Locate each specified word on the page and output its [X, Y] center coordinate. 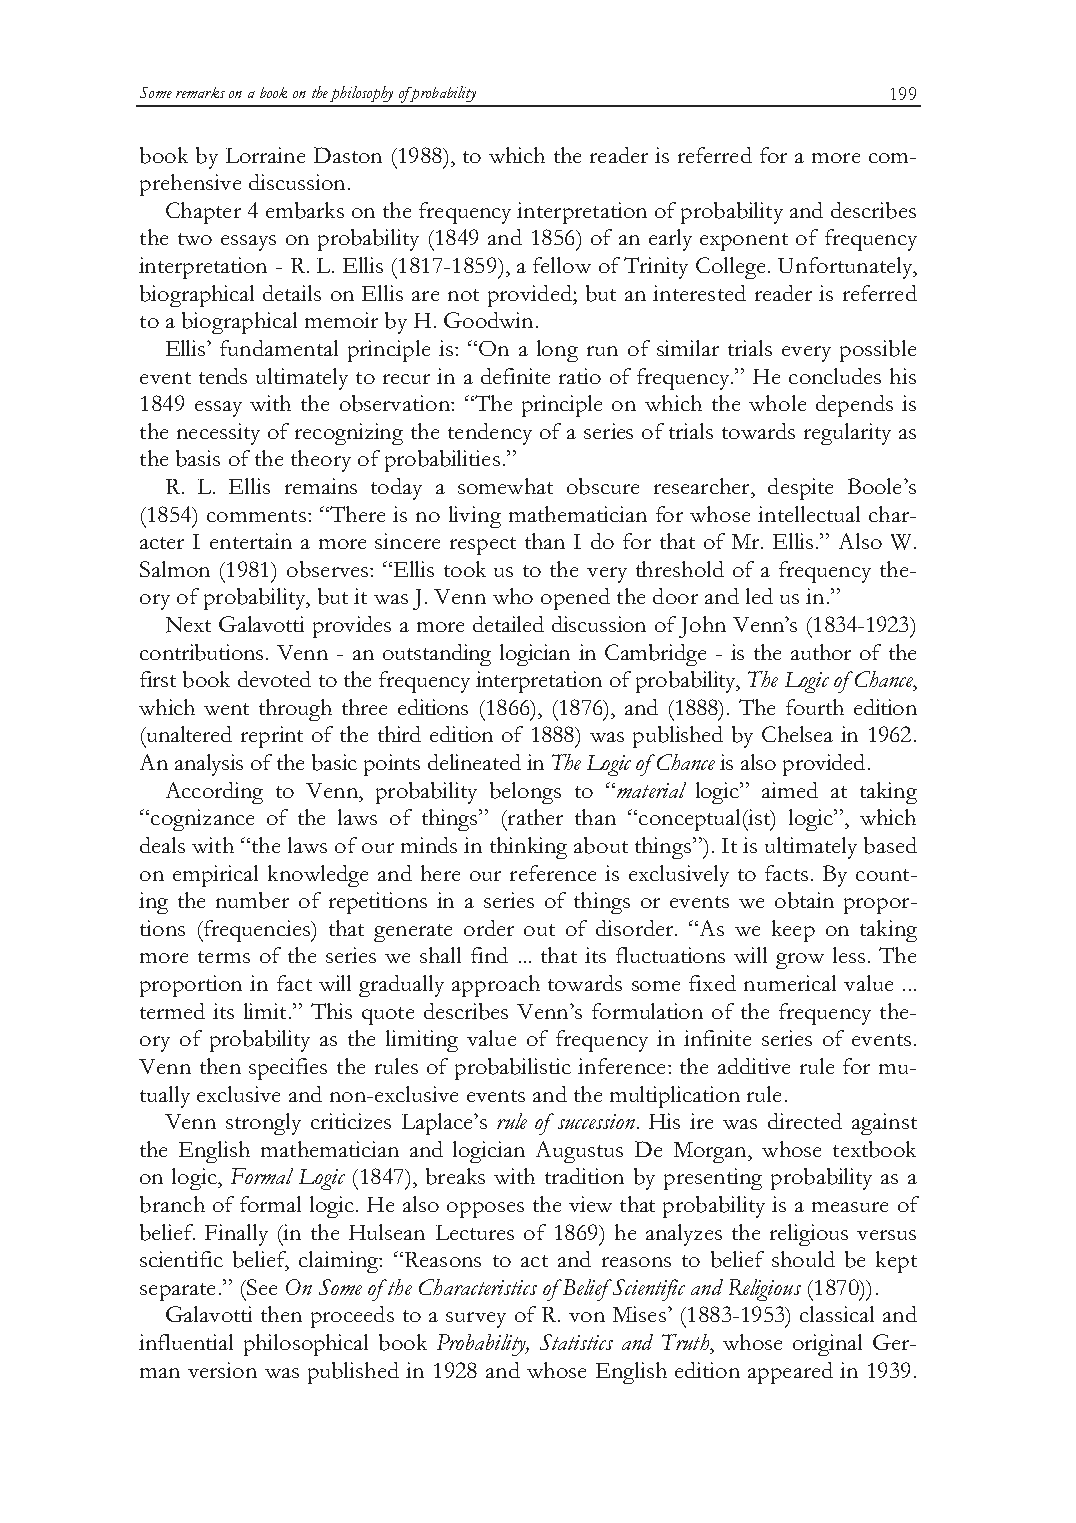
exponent [744, 242]
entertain [251, 541]
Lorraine [265, 155]
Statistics [576, 1342]
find [489, 955]
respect [483, 546]
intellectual [809, 514]
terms [224, 957]
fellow [562, 265]
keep [793, 931]
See [261, 1287]
